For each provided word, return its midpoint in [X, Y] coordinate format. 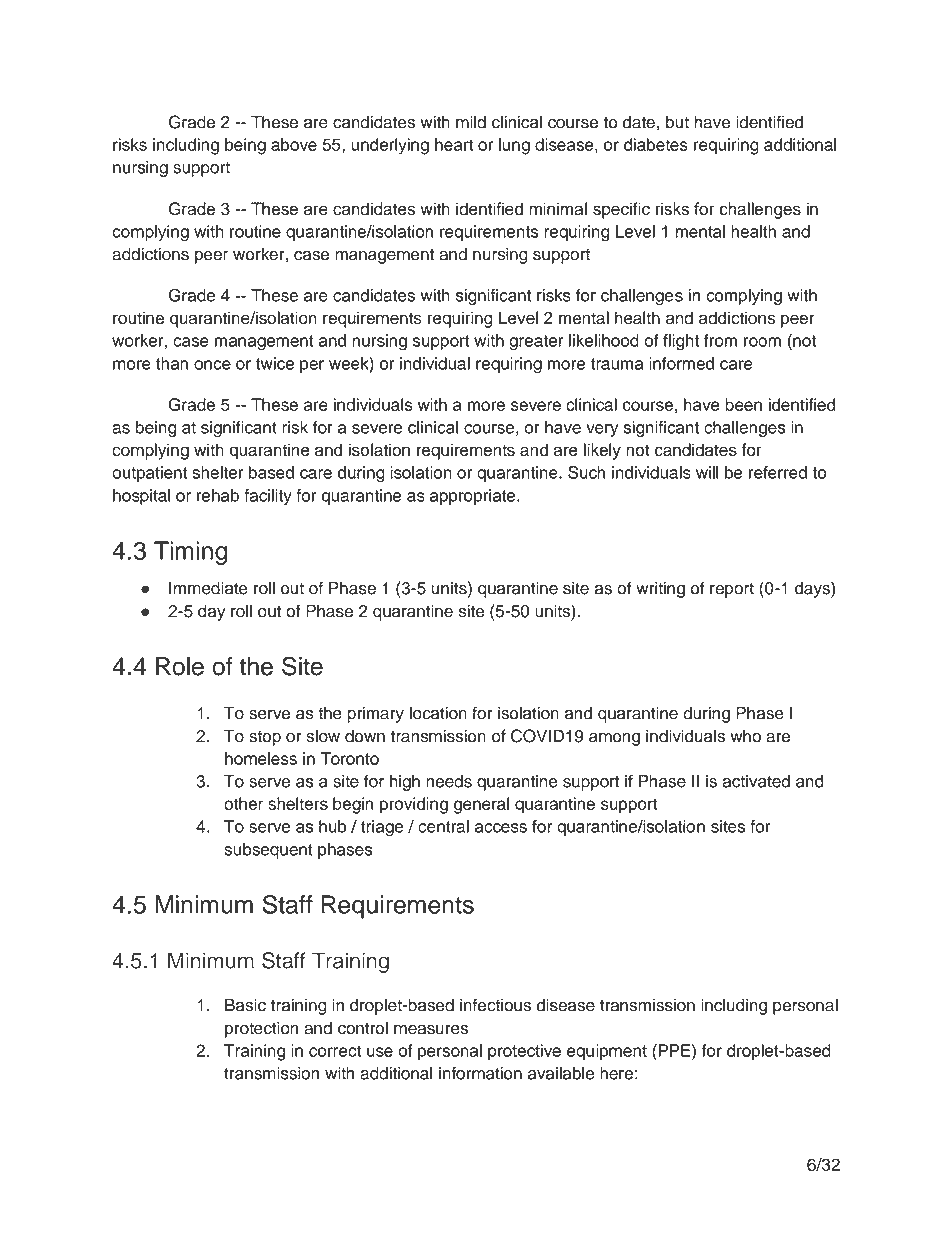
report [732, 590]
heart [454, 144]
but [677, 122]
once [212, 365]
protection [261, 1029]
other [243, 803]
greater [536, 343]
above [294, 144]
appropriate [472, 497]
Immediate [208, 588]
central [443, 826]
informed [681, 363]
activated [756, 781]
